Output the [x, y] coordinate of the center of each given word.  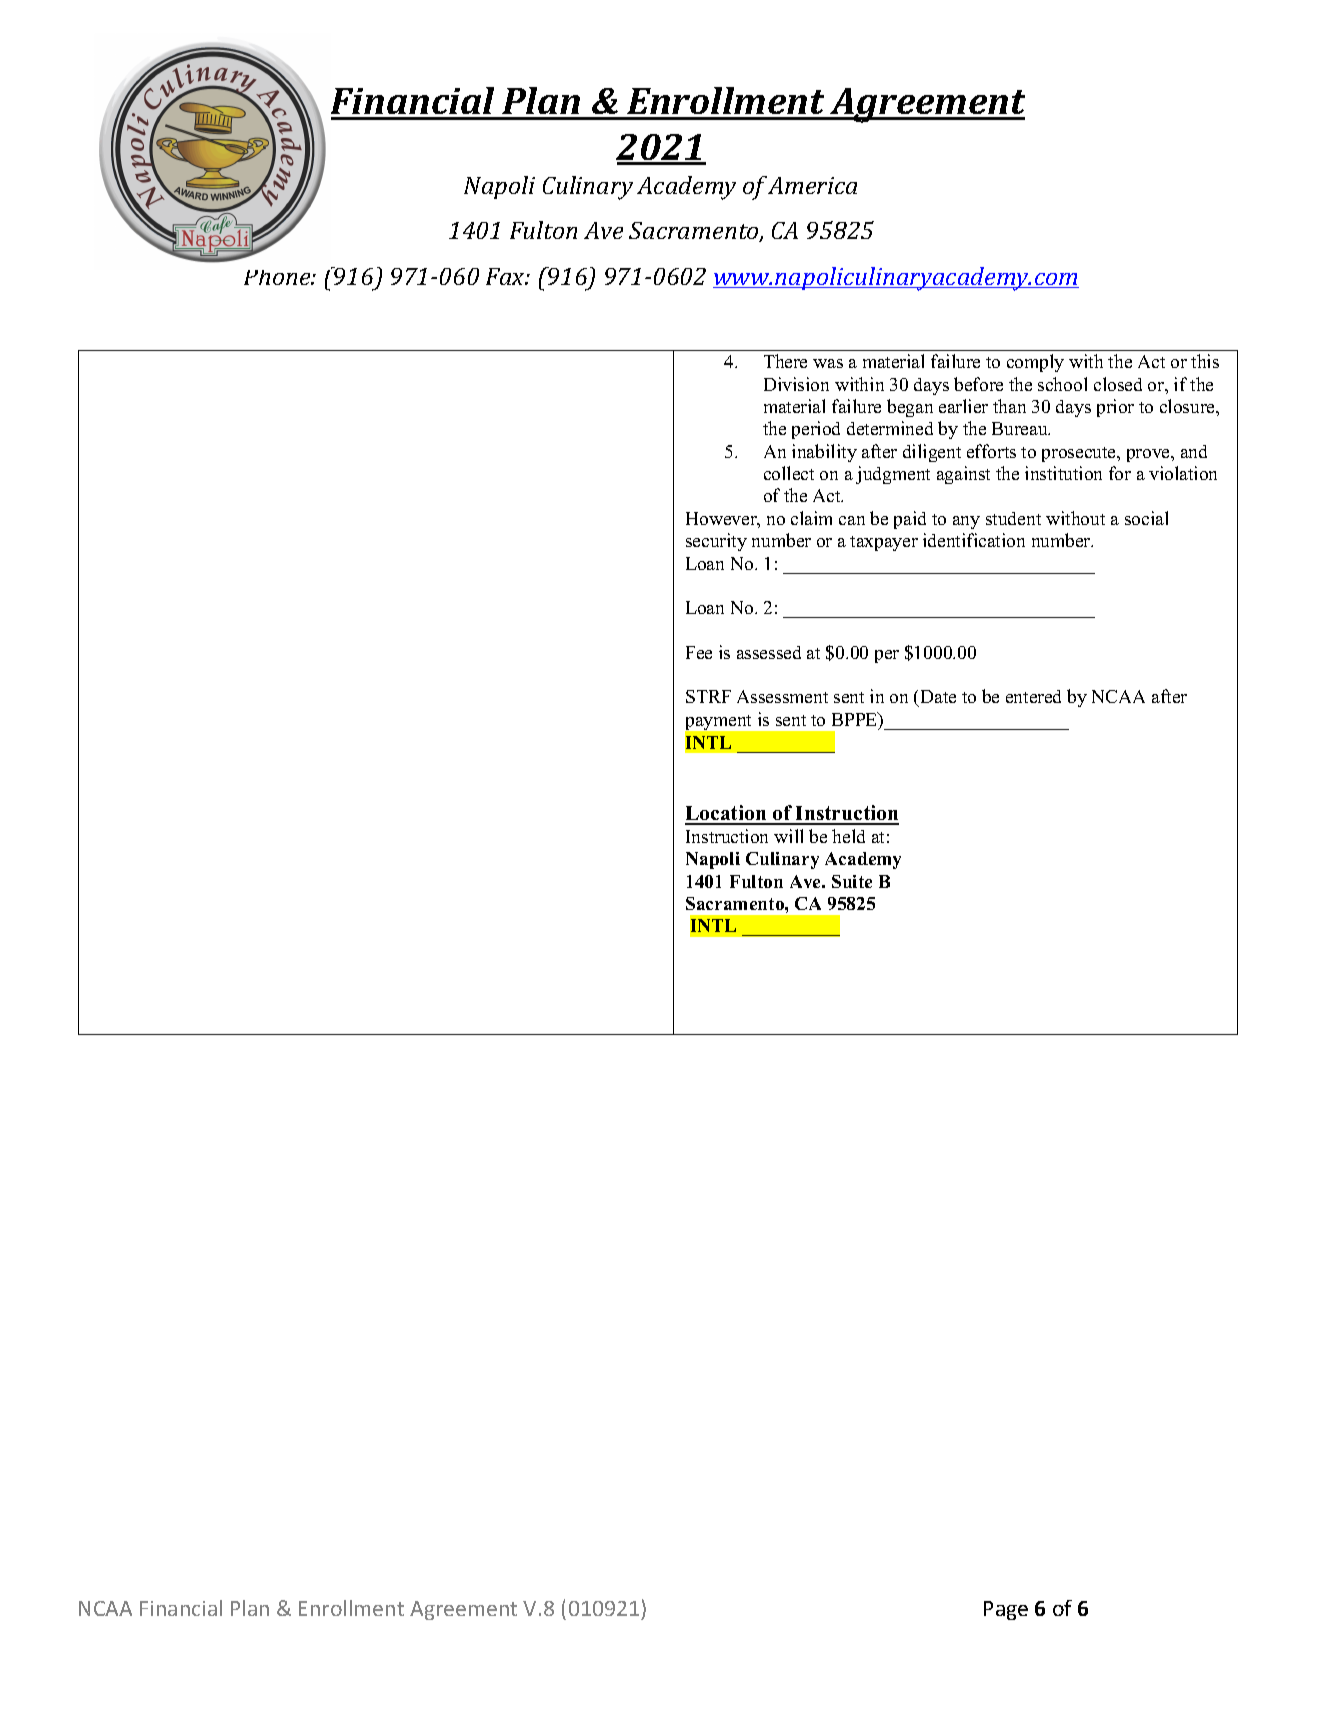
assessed [769, 652]
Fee [699, 652]
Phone [278, 277]
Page [1006, 1610]
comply [1035, 363]
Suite [852, 881]
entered [1033, 696]
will [788, 836]
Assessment [782, 696]
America [812, 185]
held [848, 836]
